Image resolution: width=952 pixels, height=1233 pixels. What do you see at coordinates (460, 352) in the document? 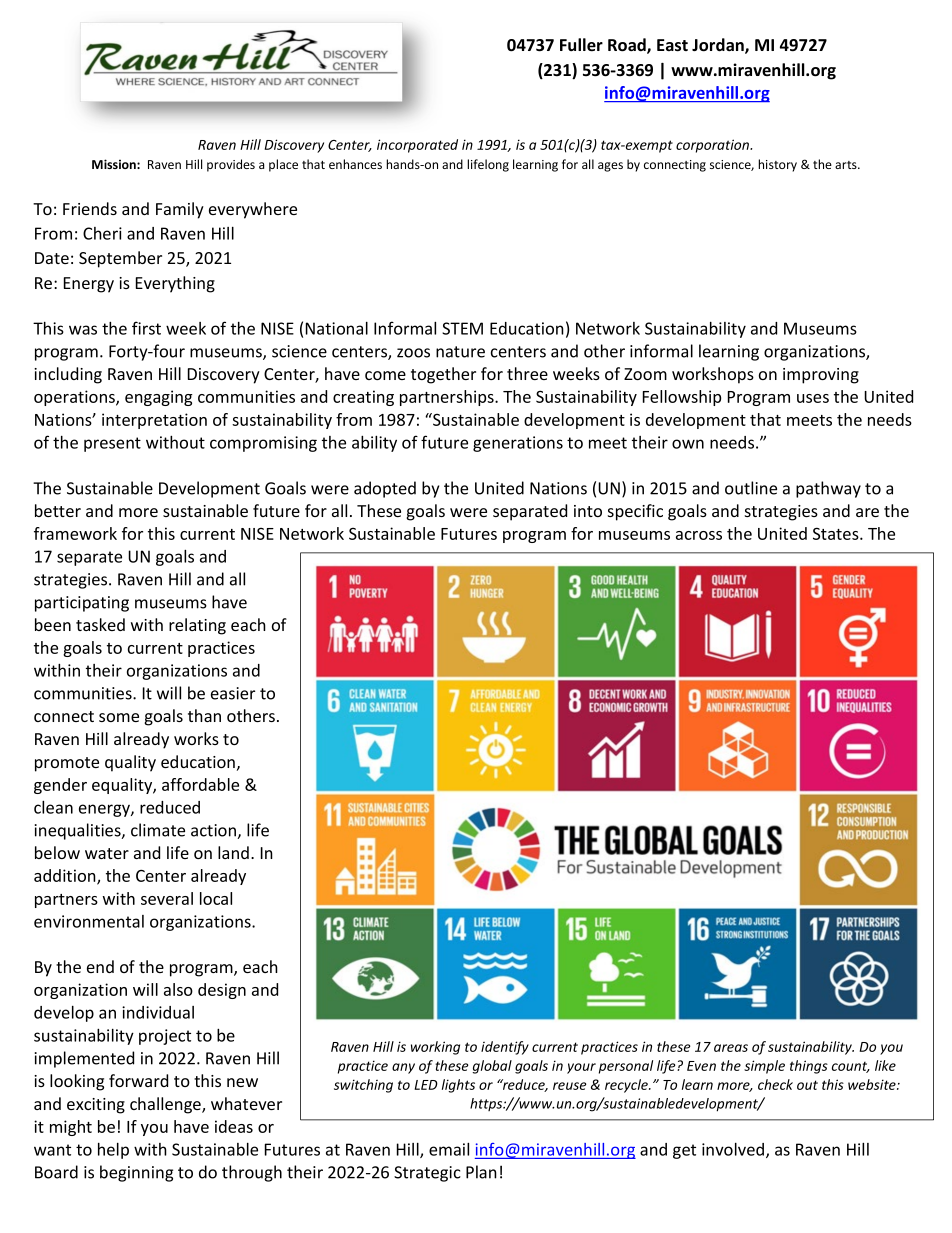
I see `nature` at bounding box center [460, 352].
